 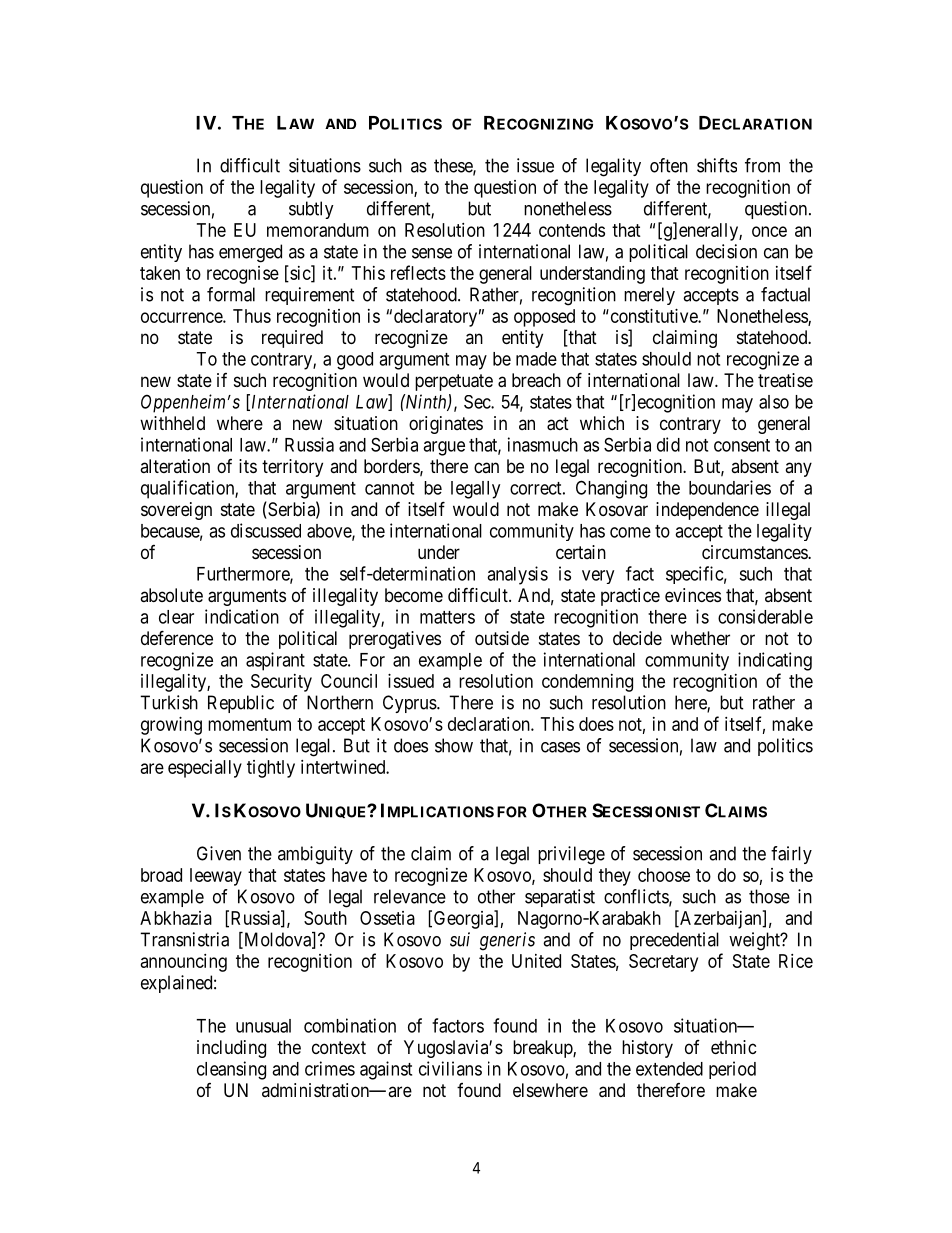 What do you see at coordinates (242, 616) in the image?
I see `indication` at bounding box center [242, 616].
